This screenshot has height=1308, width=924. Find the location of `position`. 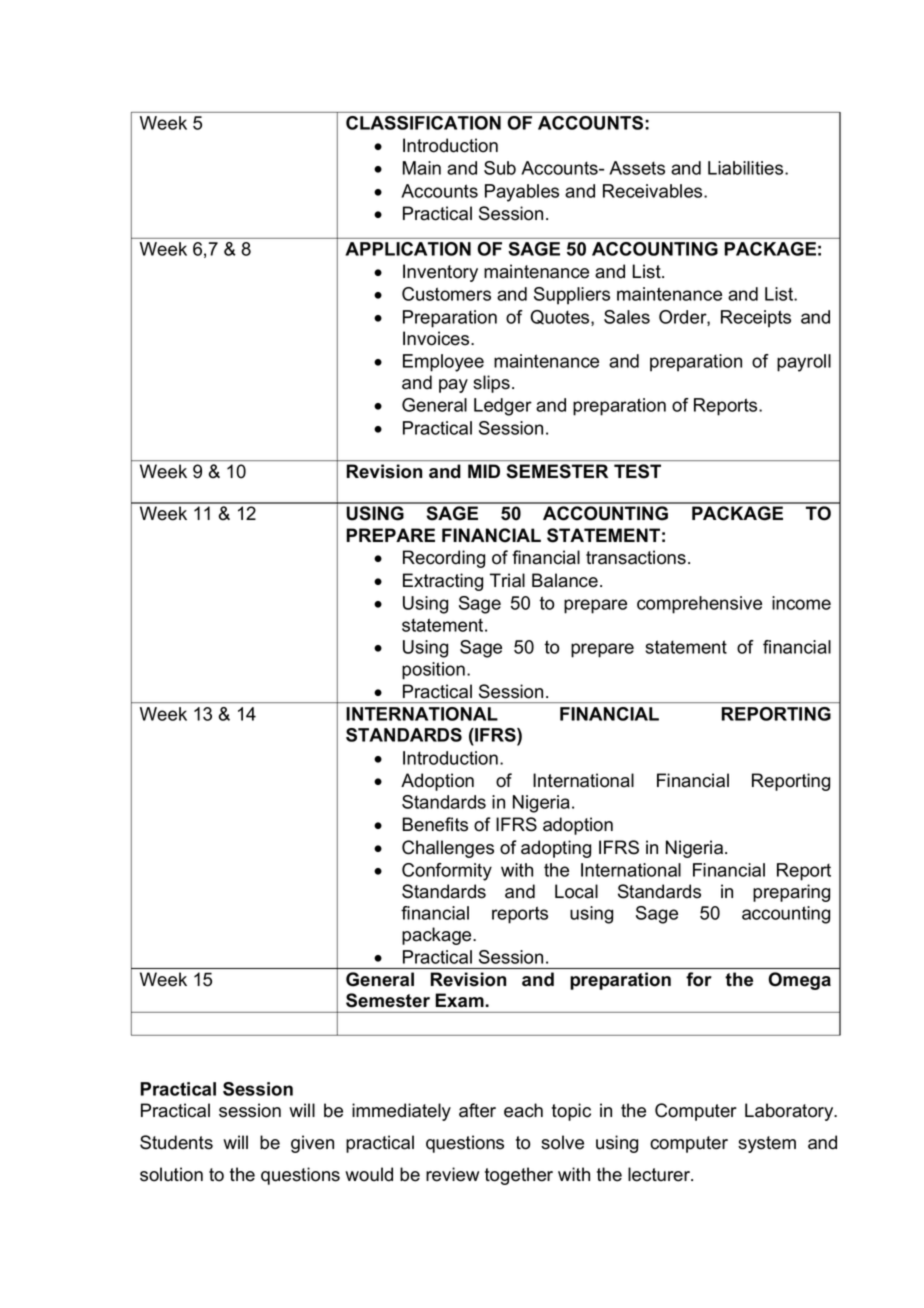

position is located at coordinates (433, 671).
